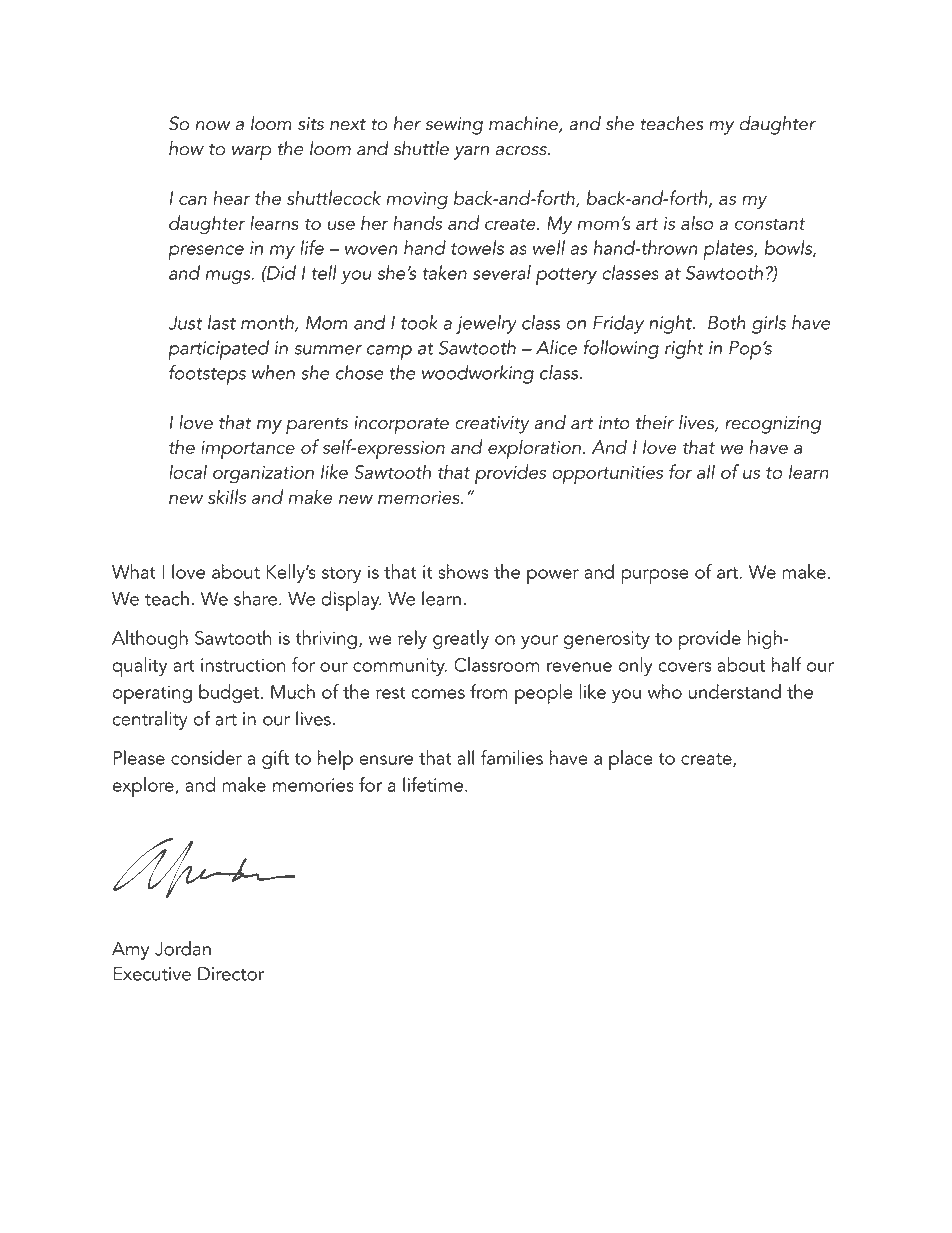 Image resolution: width=952 pixels, height=1233 pixels. What do you see at coordinates (213, 126) in the screenshot?
I see `now` at bounding box center [213, 126].
